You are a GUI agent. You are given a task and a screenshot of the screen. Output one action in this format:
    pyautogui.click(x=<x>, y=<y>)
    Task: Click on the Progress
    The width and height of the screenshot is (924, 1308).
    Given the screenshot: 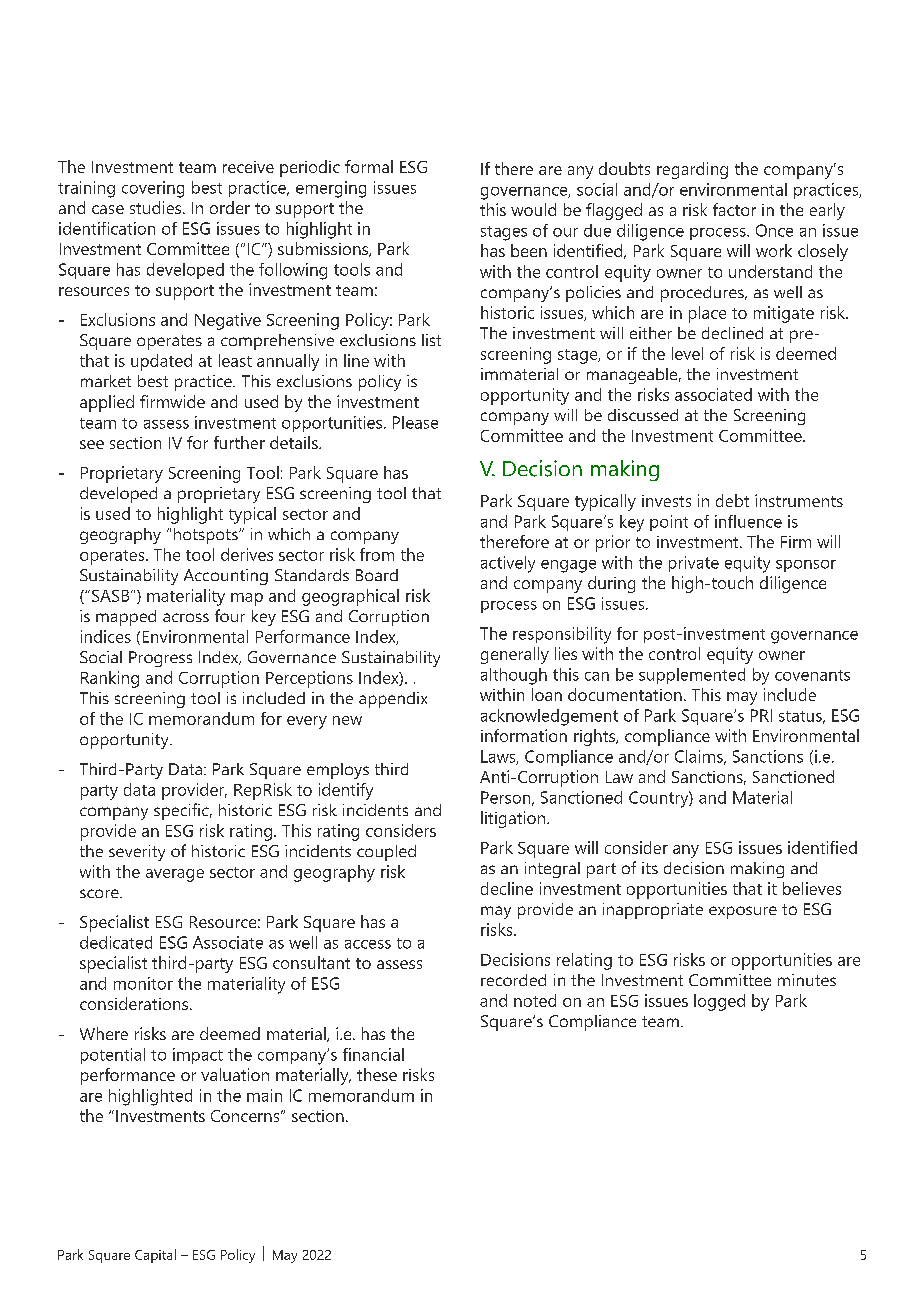 What is the action you would take?
    pyautogui.click(x=160, y=659)
